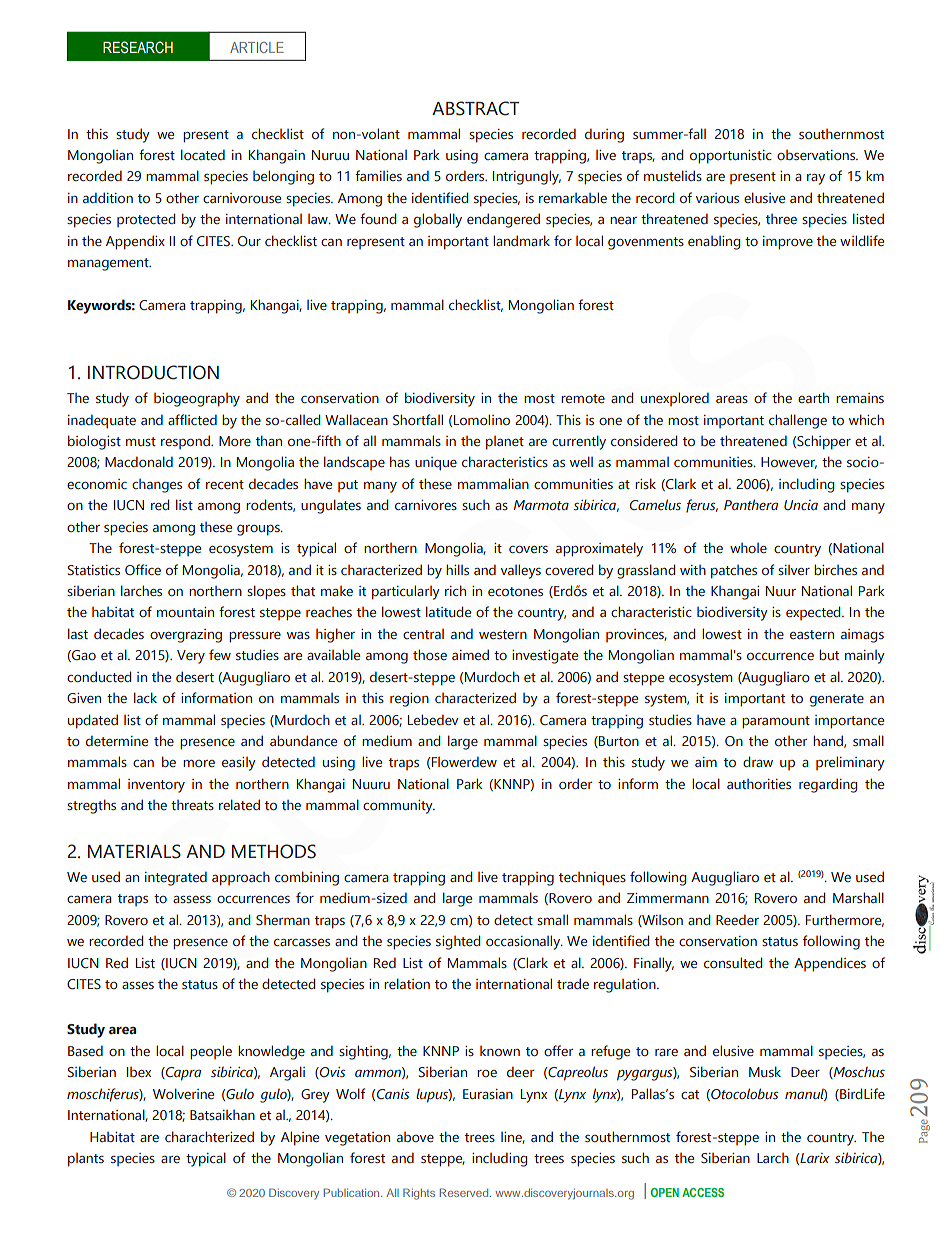  I want to click on Reserved, so click(465, 1192).
